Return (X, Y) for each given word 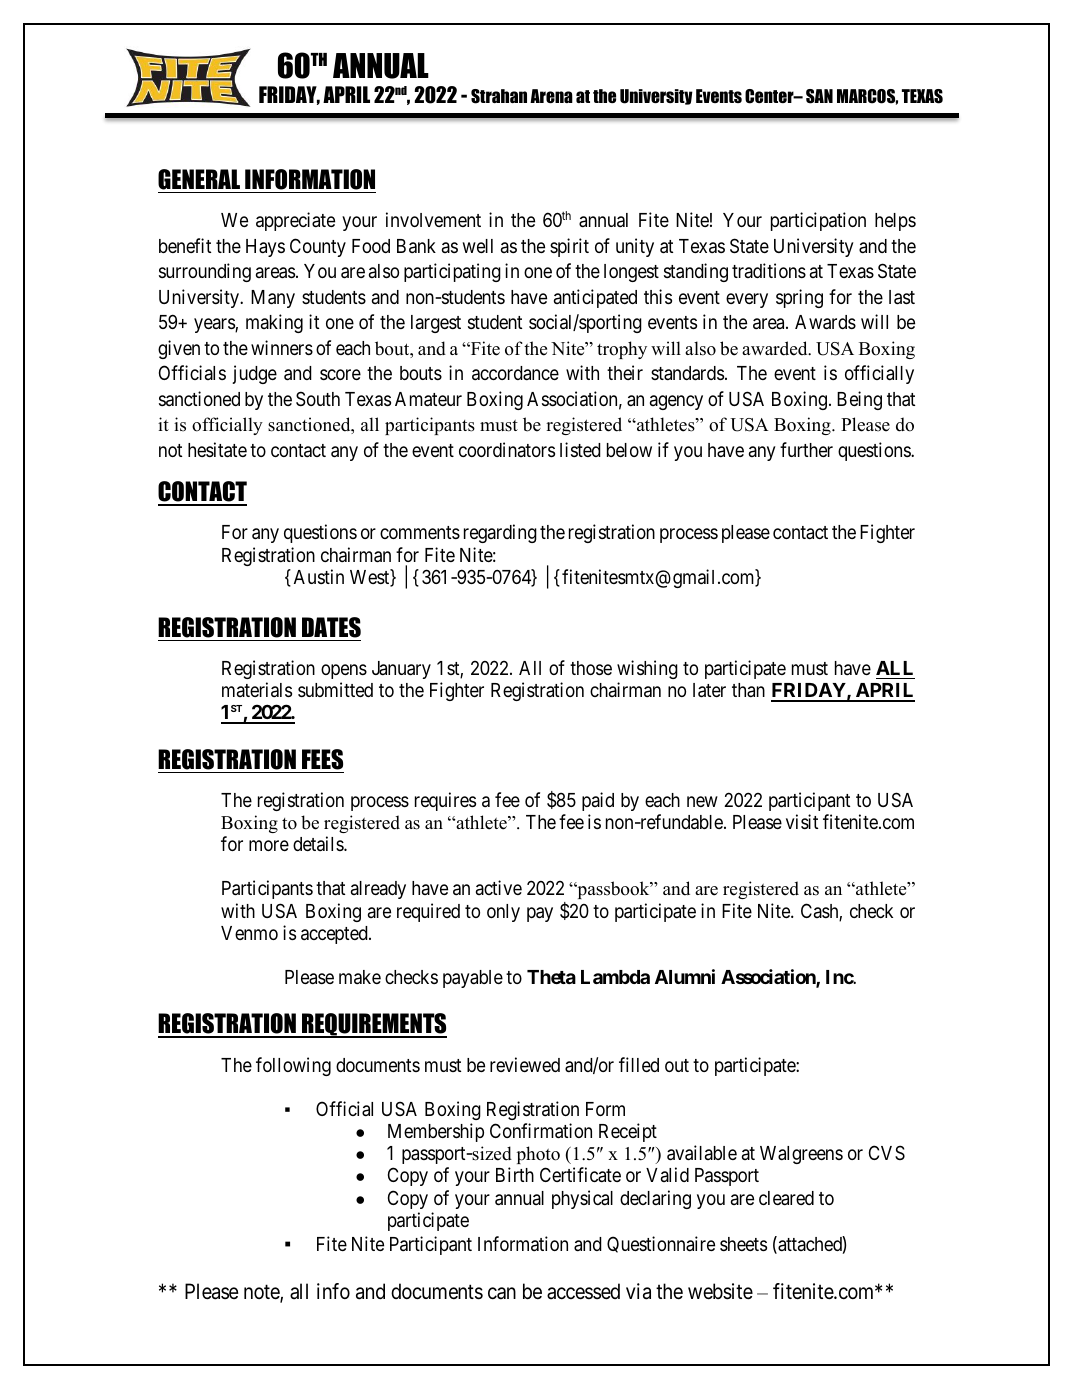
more (269, 845)
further (806, 449)
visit (802, 821)
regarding (500, 533)
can (502, 1293)
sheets (743, 1244)
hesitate (217, 450)
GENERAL (200, 181)
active (499, 887)
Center (770, 96)
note (262, 1293)
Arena (551, 96)
